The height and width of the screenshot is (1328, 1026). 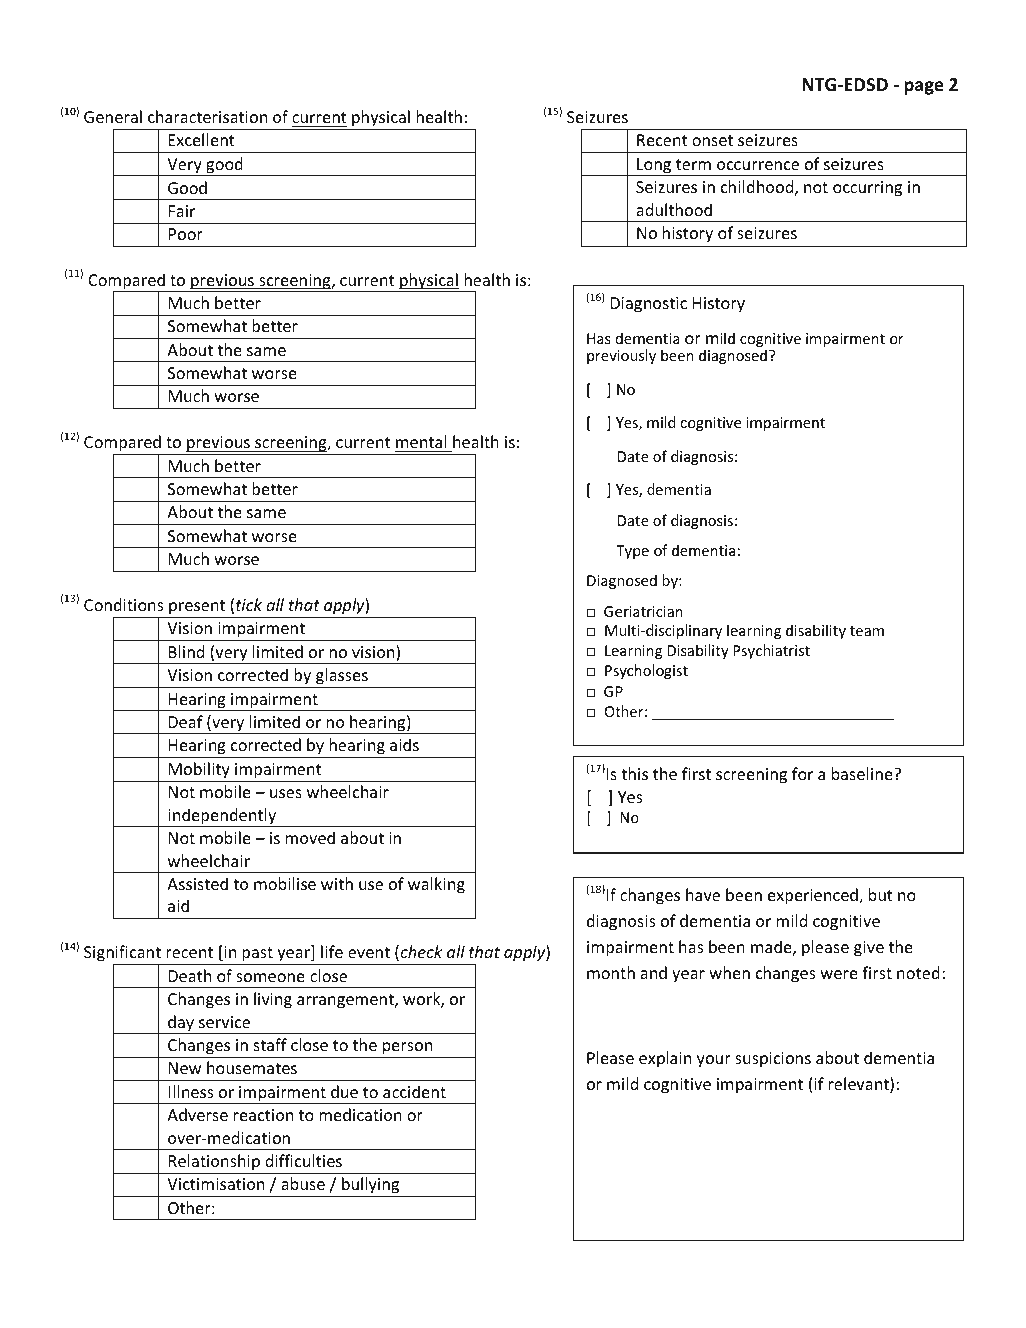 I want to click on Type, so click(x=632, y=552).
